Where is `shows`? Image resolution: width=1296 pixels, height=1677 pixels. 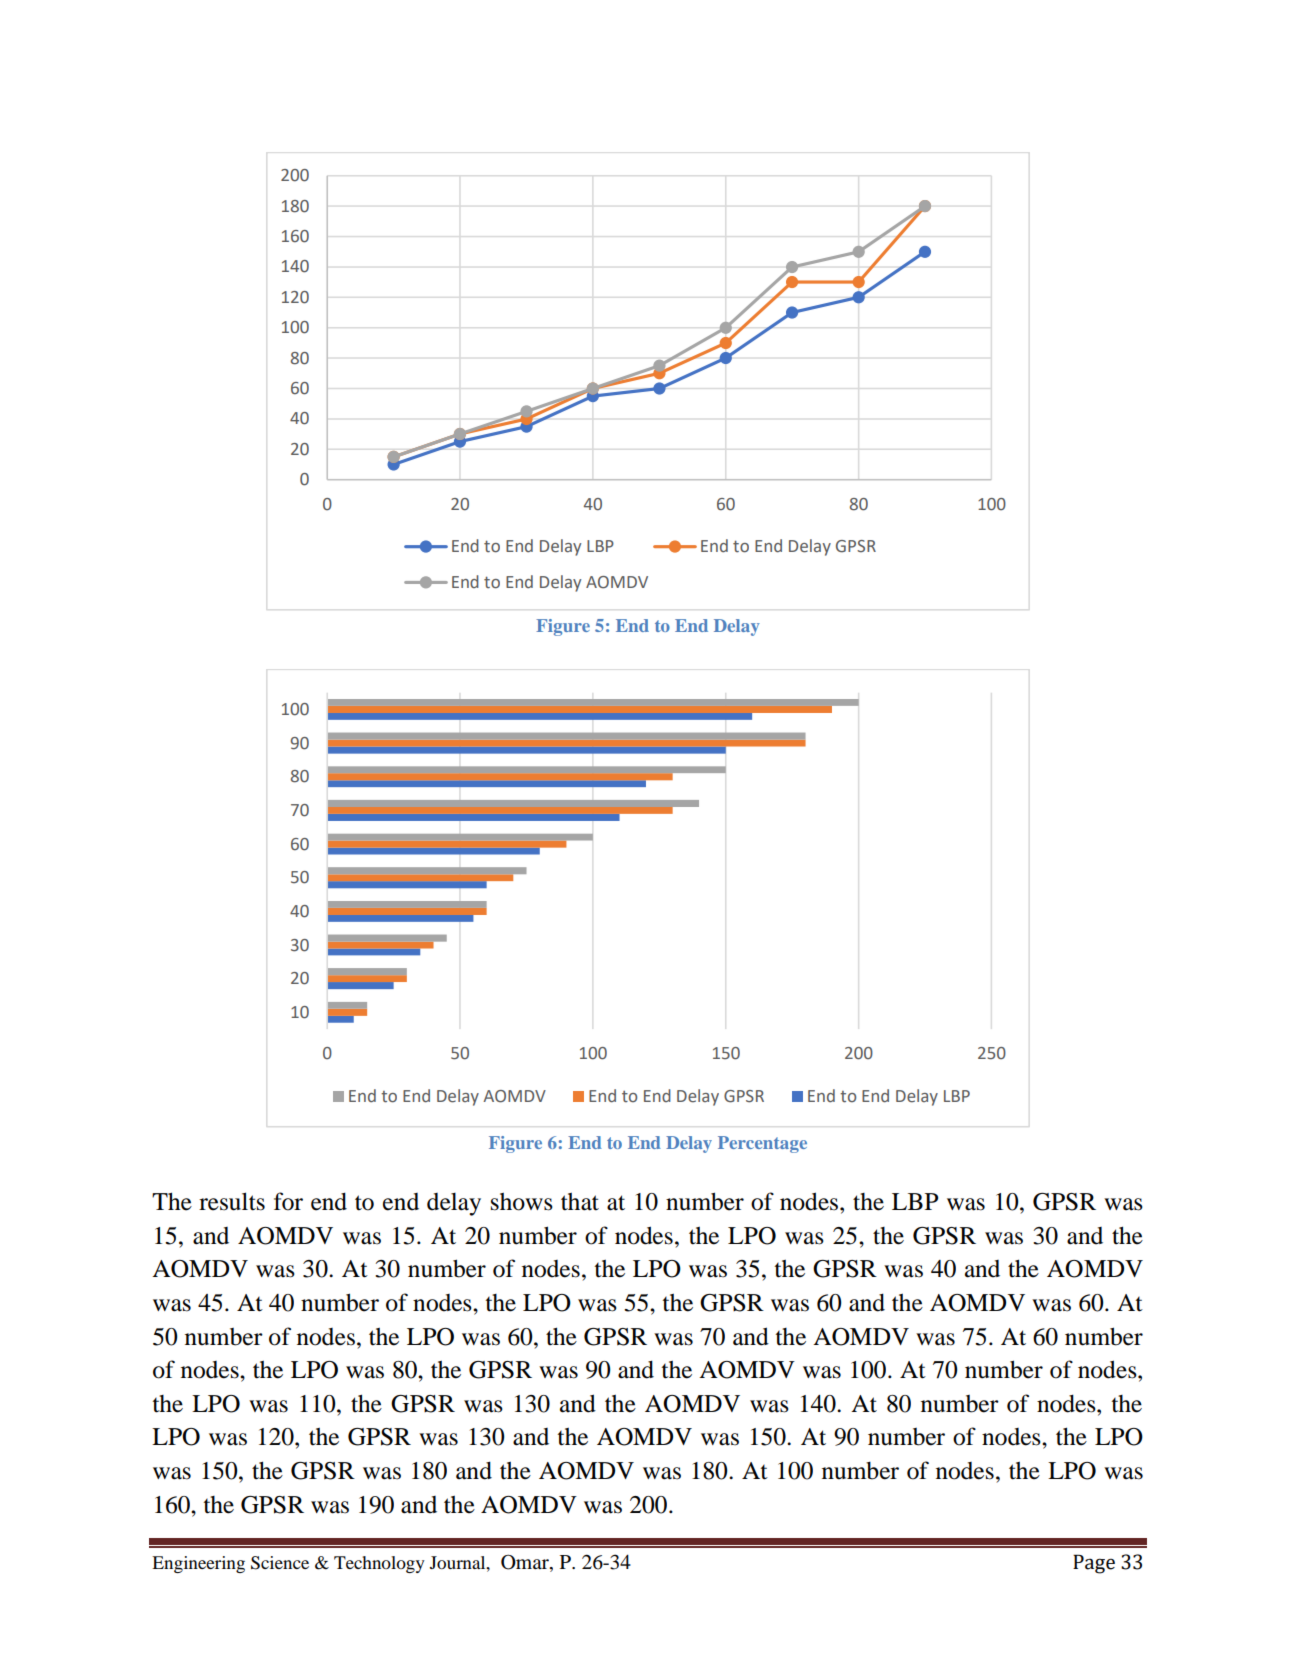 shows is located at coordinates (522, 1201).
